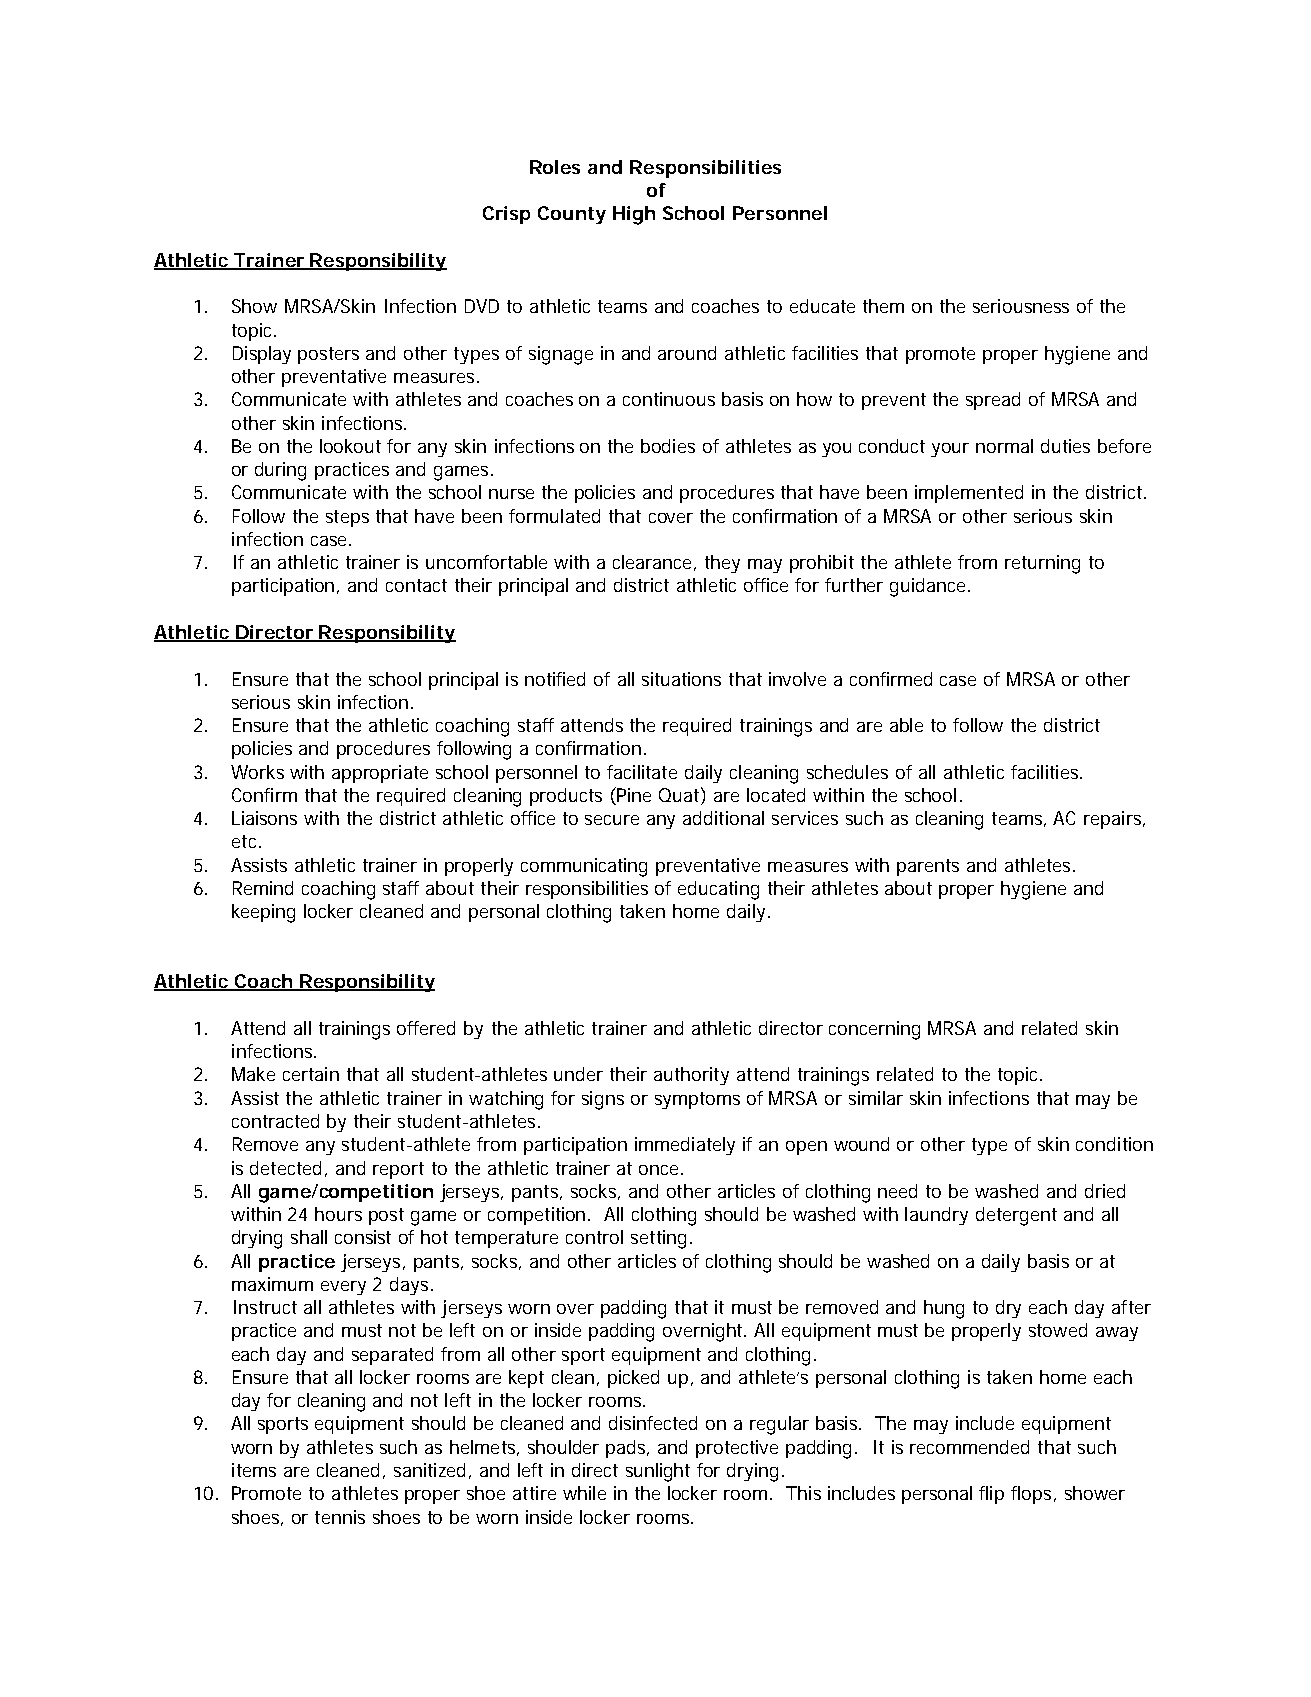 This image has height=1697, width=1311. Describe the element at coordinates (658, 1472) in the image. I see `sunlight` at that location.
